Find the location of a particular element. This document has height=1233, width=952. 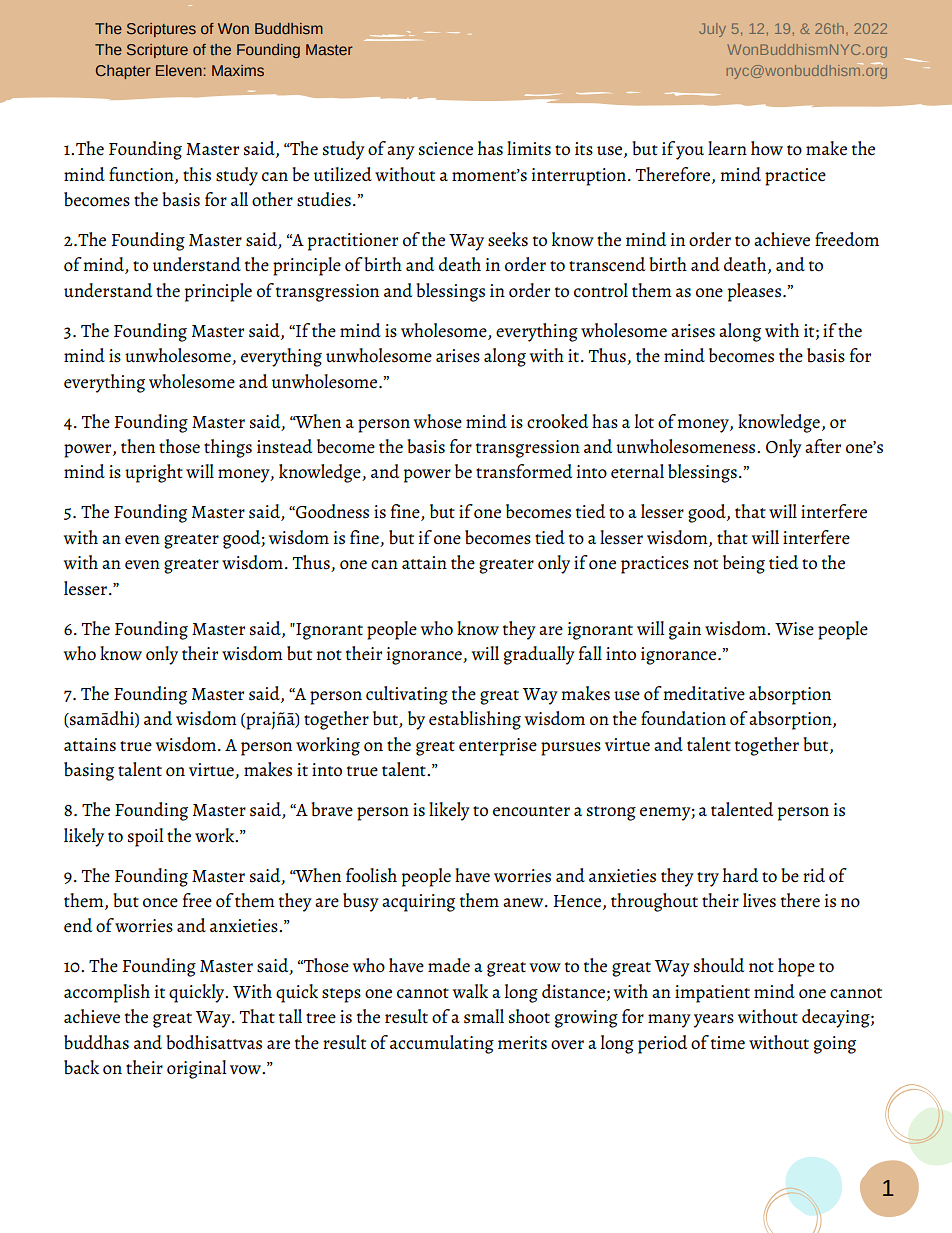

being is located at coordinates (744, 564).
